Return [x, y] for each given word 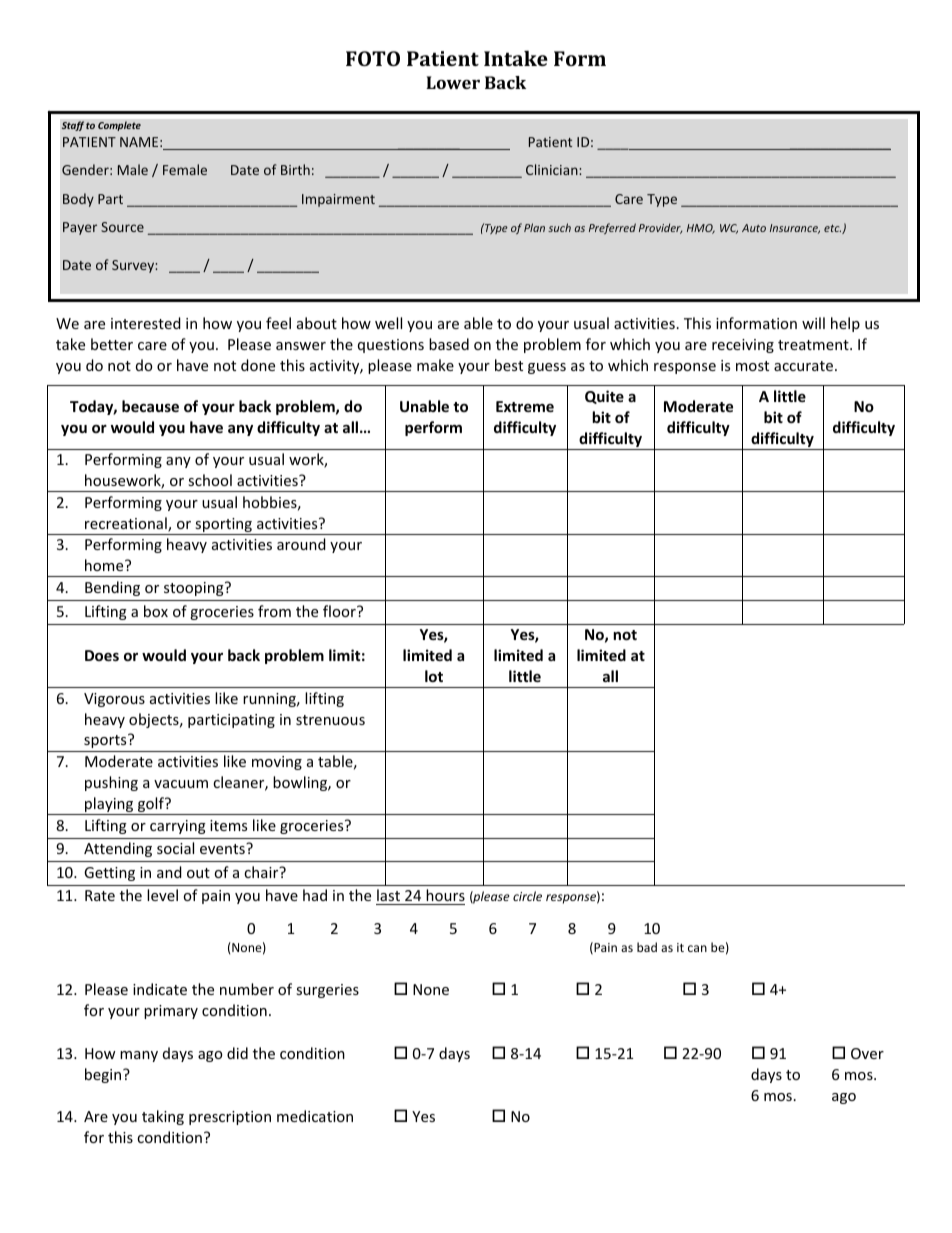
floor [340, 611]
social [175, 848]
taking [163, 1117]
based [449, 344]
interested [146, 323]
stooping [195, 589]
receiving [743, 346]
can [697, 948]
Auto [754, 228]
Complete [119, 126]
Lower [453, 82]
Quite [604, 397]
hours [445, 895]
